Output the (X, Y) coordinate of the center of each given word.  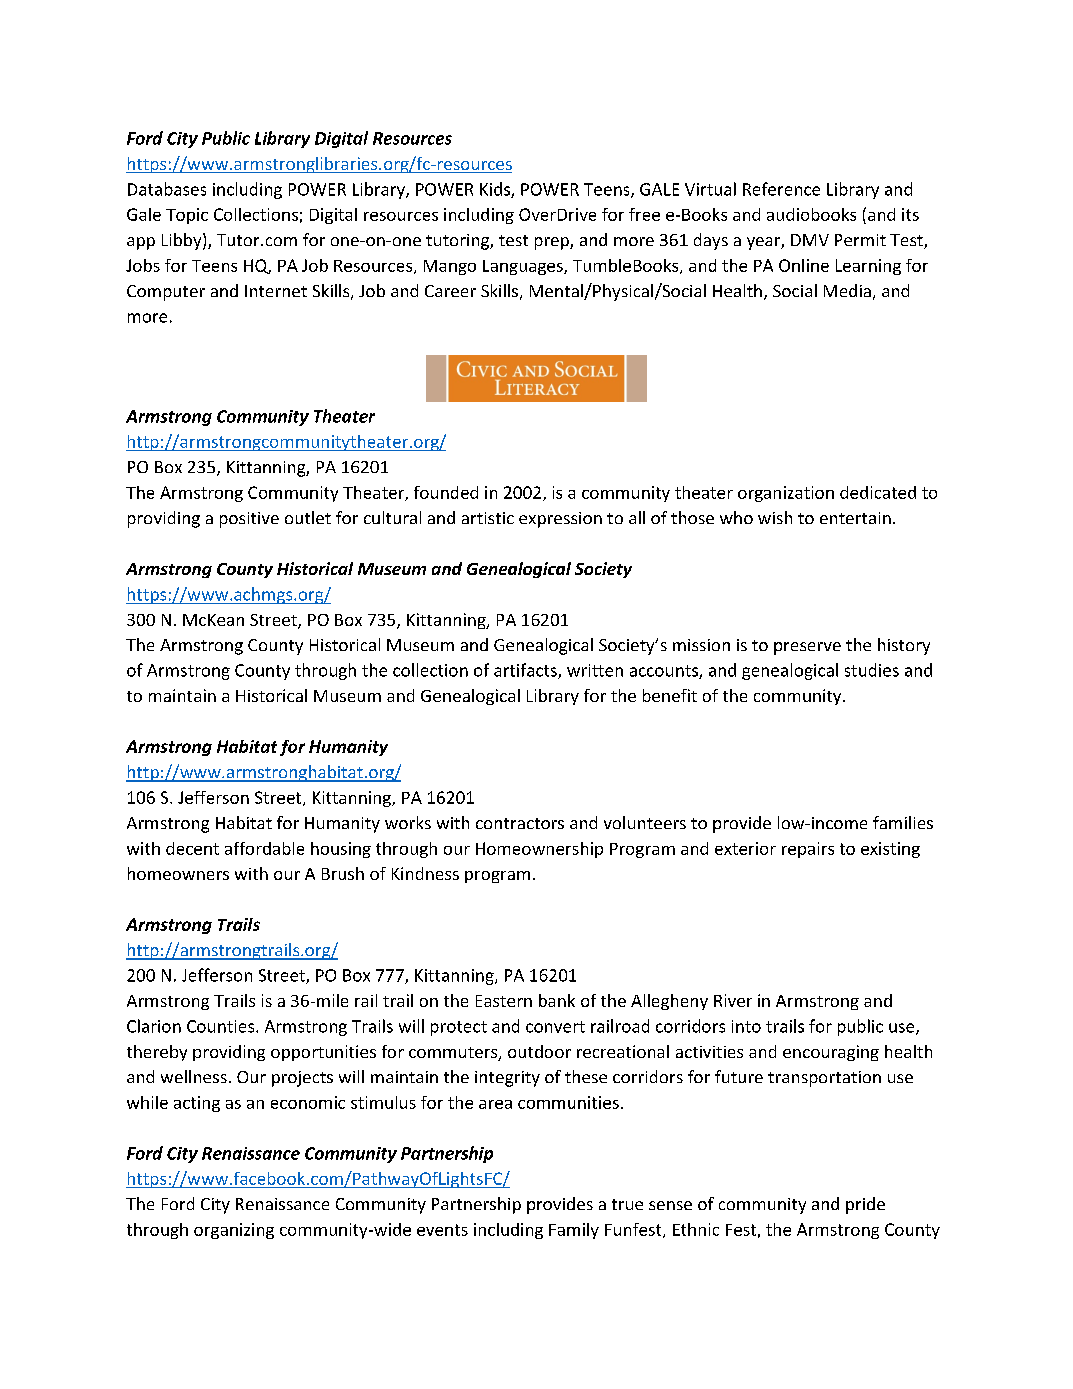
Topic (187, 216)
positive (249, 520)
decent (192, 848)
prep (553, 243)
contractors (520, 823)
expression (560, 520)
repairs (808, 850)
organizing (234, 1231)
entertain (855, 518)
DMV (810, 240)
